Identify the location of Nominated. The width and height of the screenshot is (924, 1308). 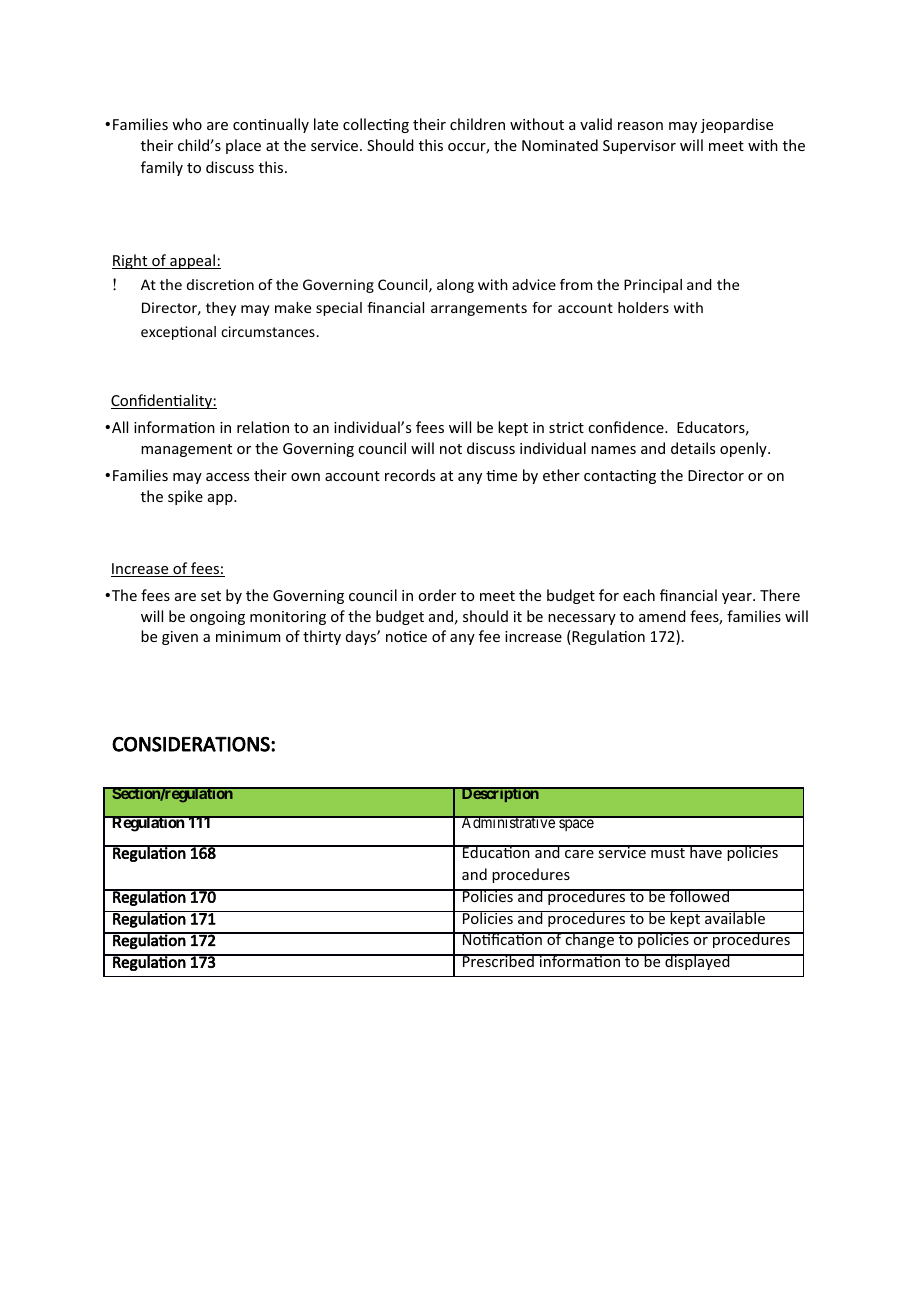
(560, 145).
